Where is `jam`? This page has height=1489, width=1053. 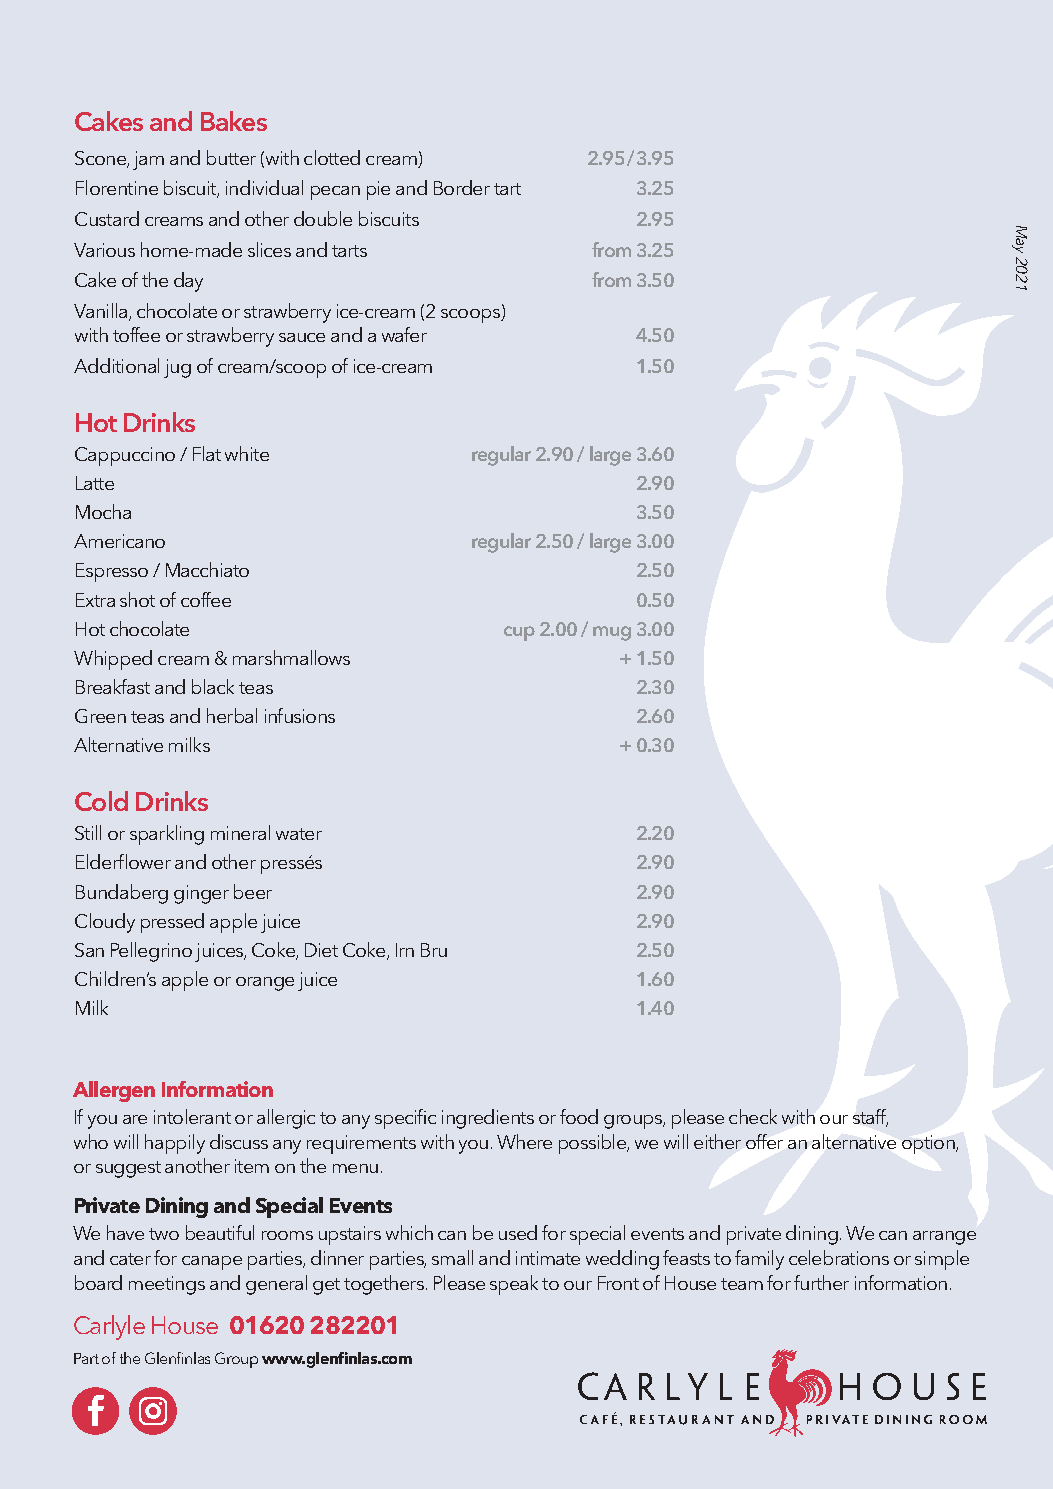
jam is located at coordinates (148, 160).
